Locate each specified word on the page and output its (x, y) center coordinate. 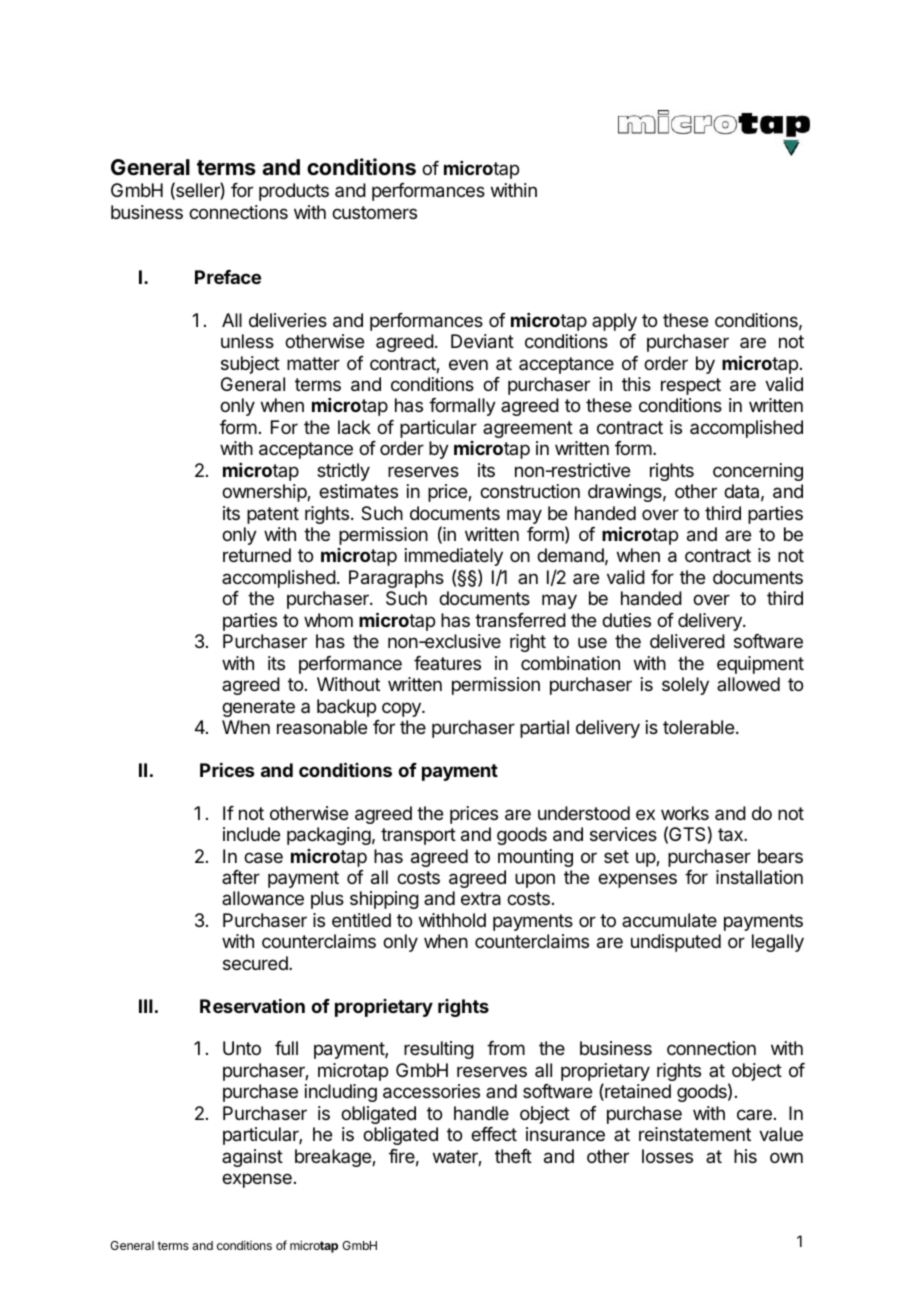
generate (258, 708)
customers (374, 212)
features (447, 663)
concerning (758, 472)
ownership (265, 493)
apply (614, 322)
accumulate (669, 920)
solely (685, 686)
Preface (228, 277)
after (241, 877)
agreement (528, 429)
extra (481, 899)
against (252, 1158)
